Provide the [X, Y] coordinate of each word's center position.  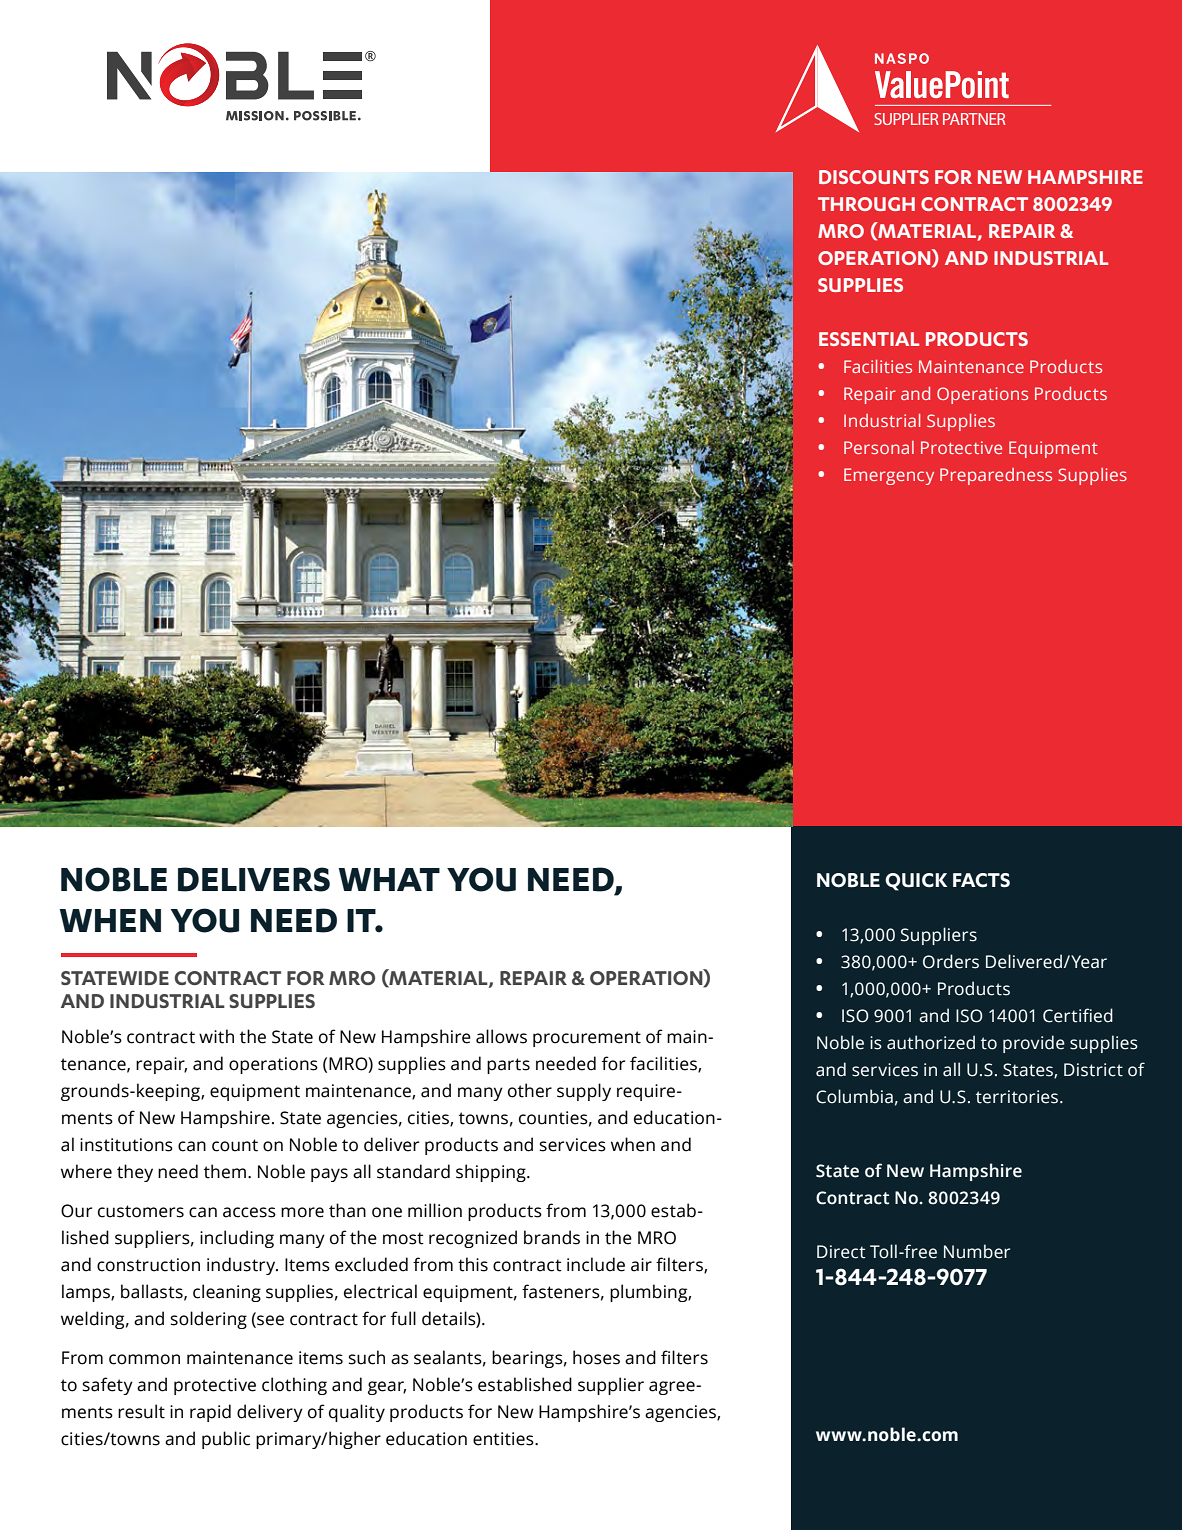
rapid [210, 1413]
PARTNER [974, 119]
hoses [596, 1357]
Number [977, 1251]
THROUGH [866, 204]
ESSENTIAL [869, 339]
